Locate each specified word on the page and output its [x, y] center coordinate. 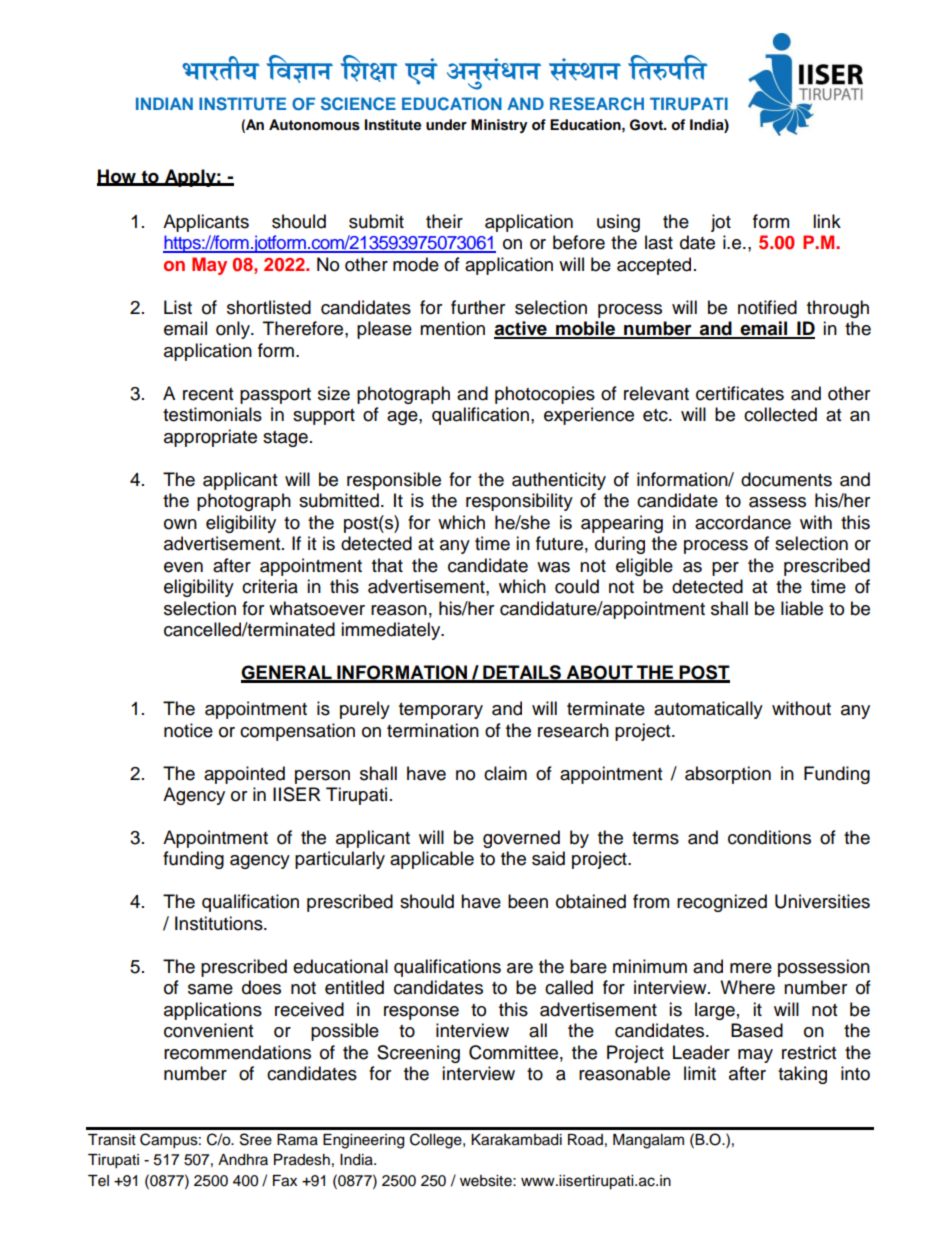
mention [452, 328]
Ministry [499, 126]
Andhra [243, 1160]
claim [505, 773]
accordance [743, 522]
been [528, 901]
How [117, 177]
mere [751, 968]
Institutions [220, 923]
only [234, 330]
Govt [647, 125]
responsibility [519, 502]
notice [188, 730]
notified [767, 307]
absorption [728, 775]
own [180, 524]
